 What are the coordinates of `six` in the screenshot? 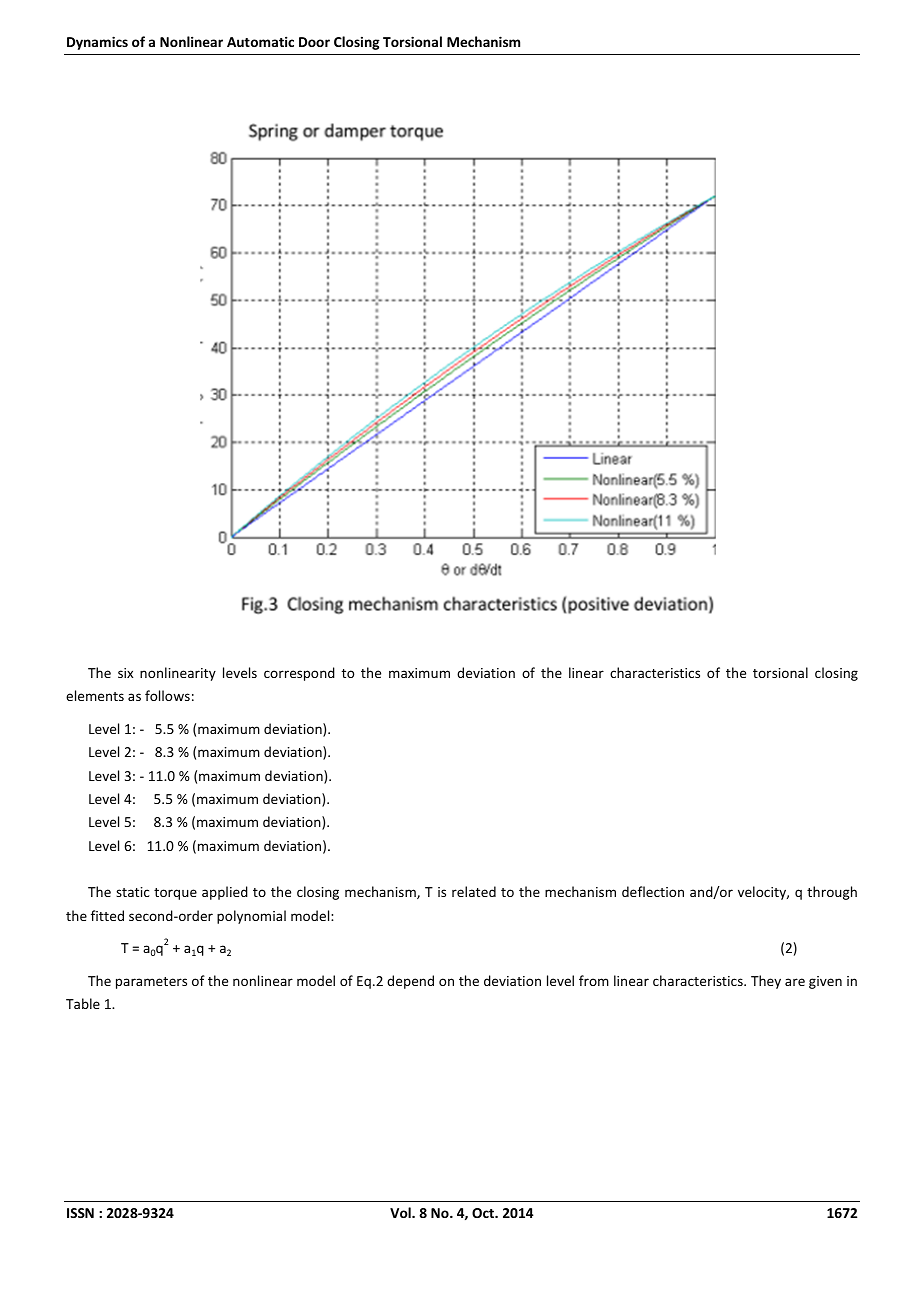 It's located at (125, 673).
